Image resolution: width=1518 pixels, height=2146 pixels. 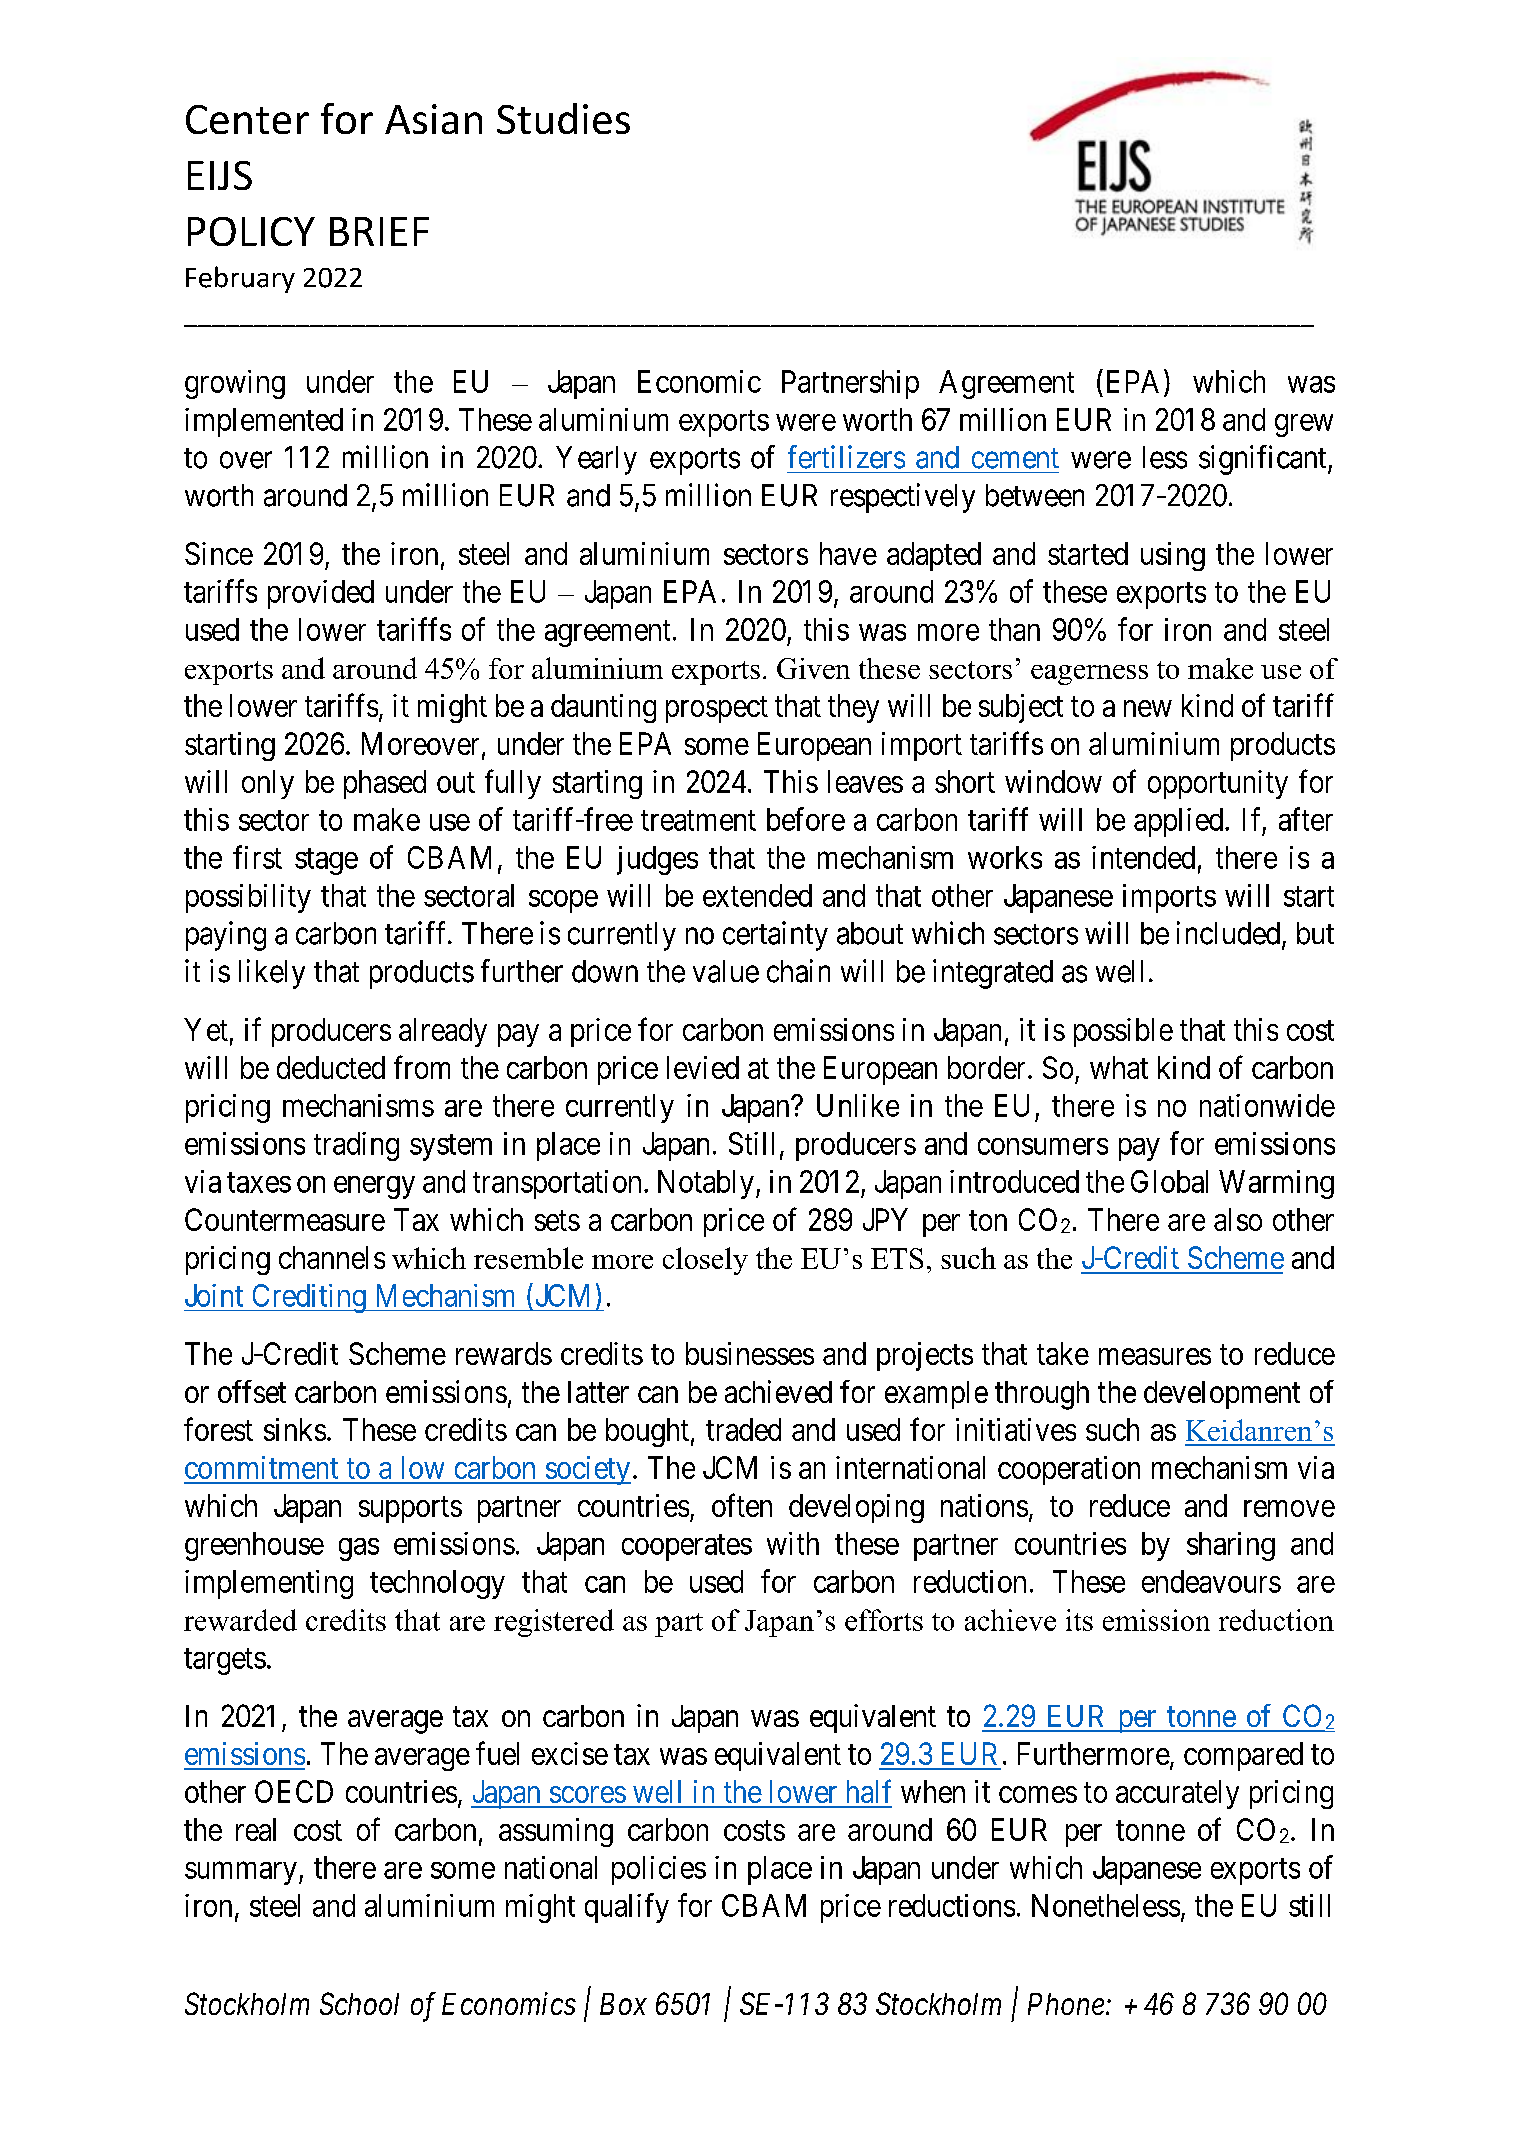 What do you see at coordinates (703, 1067) in the image?
I see `levied` at bounding box center [703, 1067].
